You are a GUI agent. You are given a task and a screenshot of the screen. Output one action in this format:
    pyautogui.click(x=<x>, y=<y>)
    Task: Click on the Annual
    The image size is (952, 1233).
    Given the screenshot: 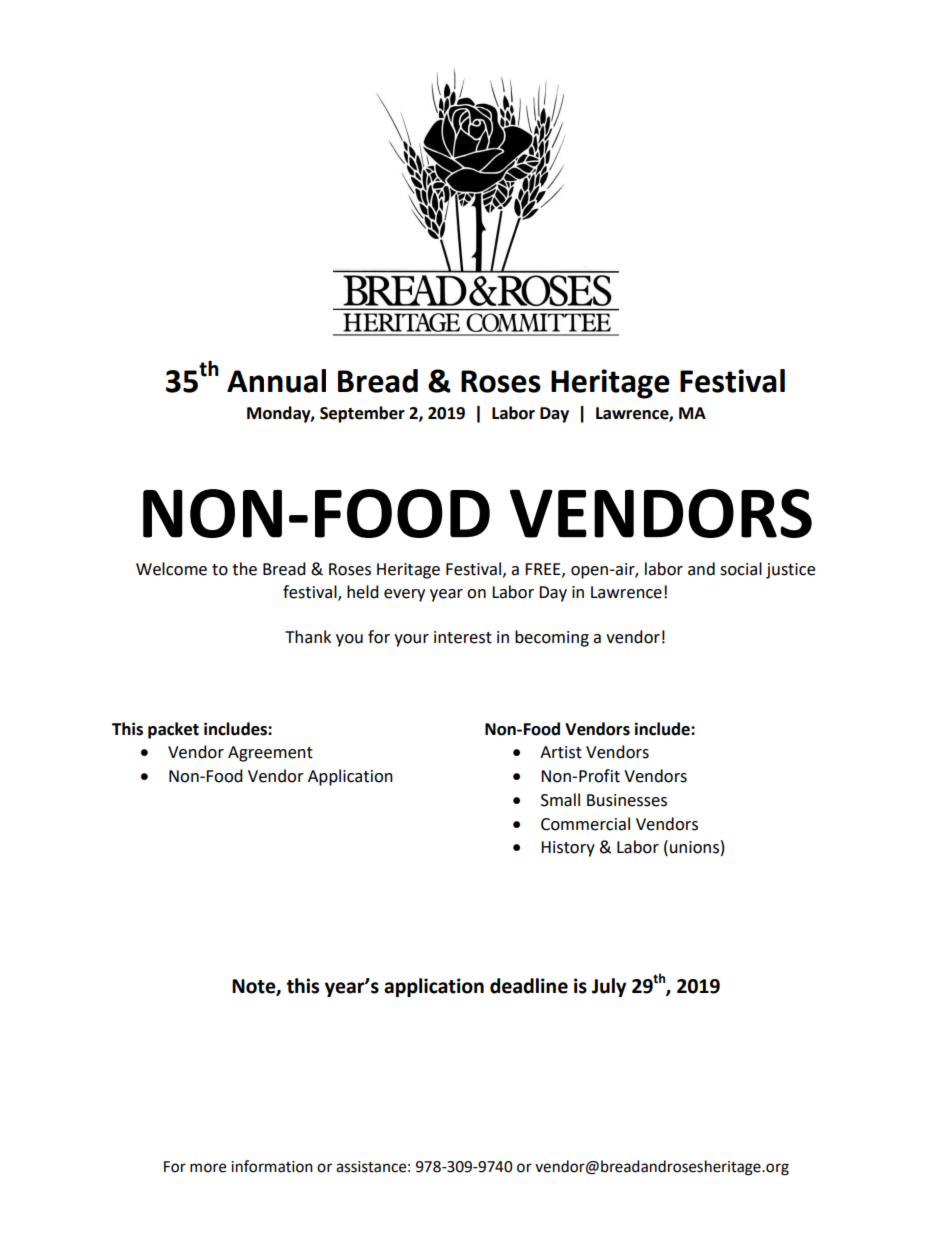 What is the action you would take?
    pyautogui.click(x=276, y=381)
